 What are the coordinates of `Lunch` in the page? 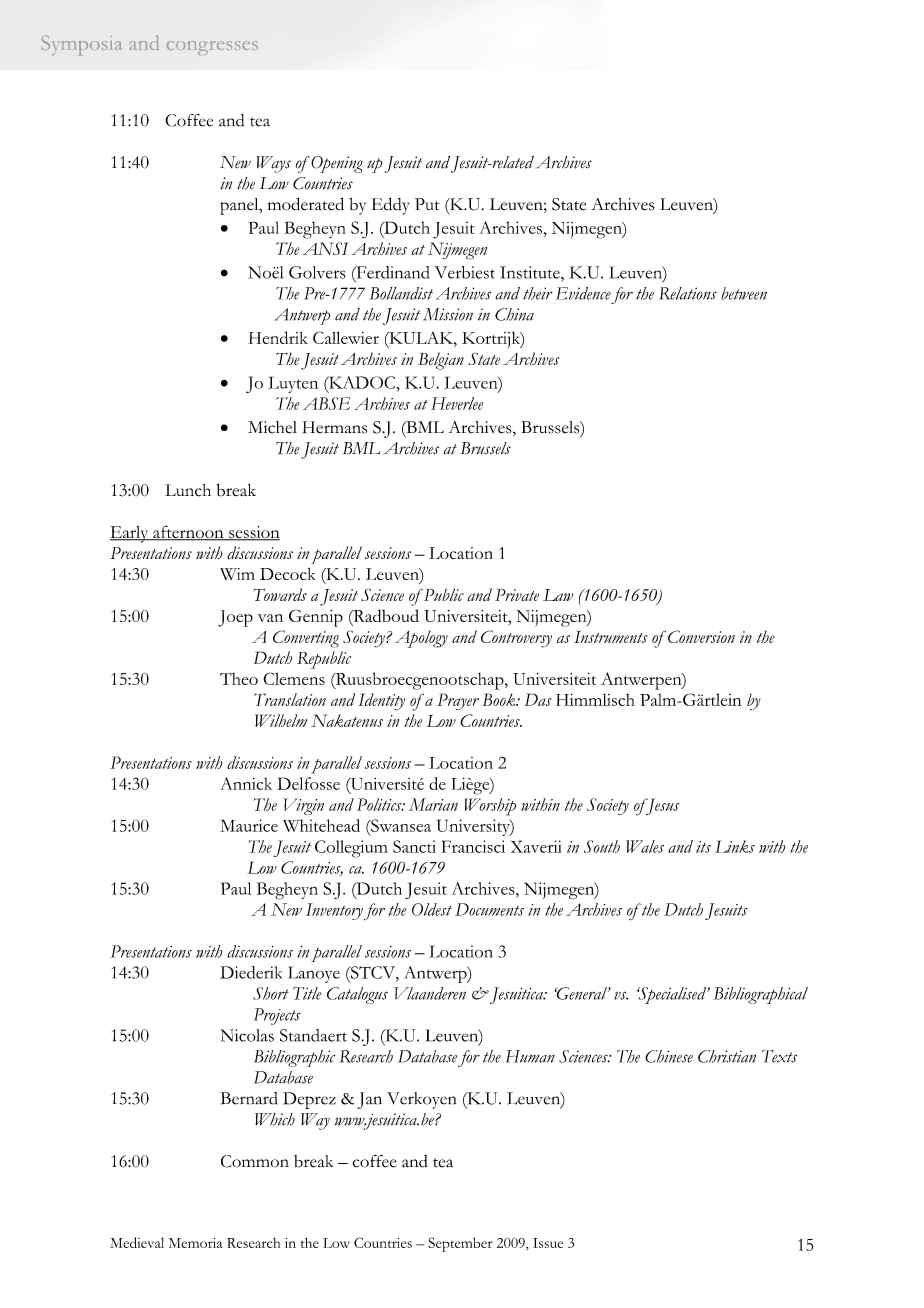 It's located at (188, 490).
